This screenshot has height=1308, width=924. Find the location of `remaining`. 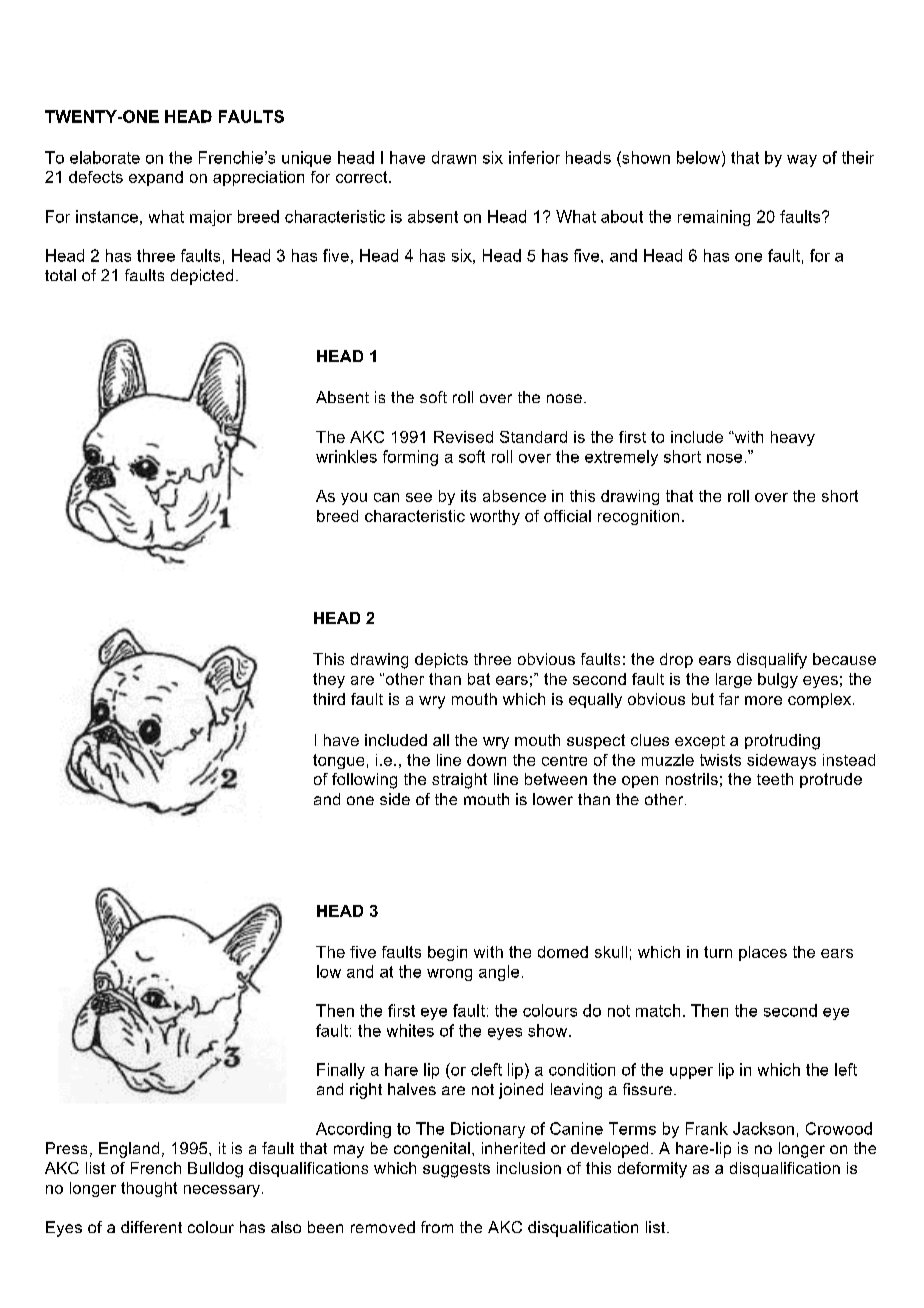

remaining is located at coordinates (714, 218).
